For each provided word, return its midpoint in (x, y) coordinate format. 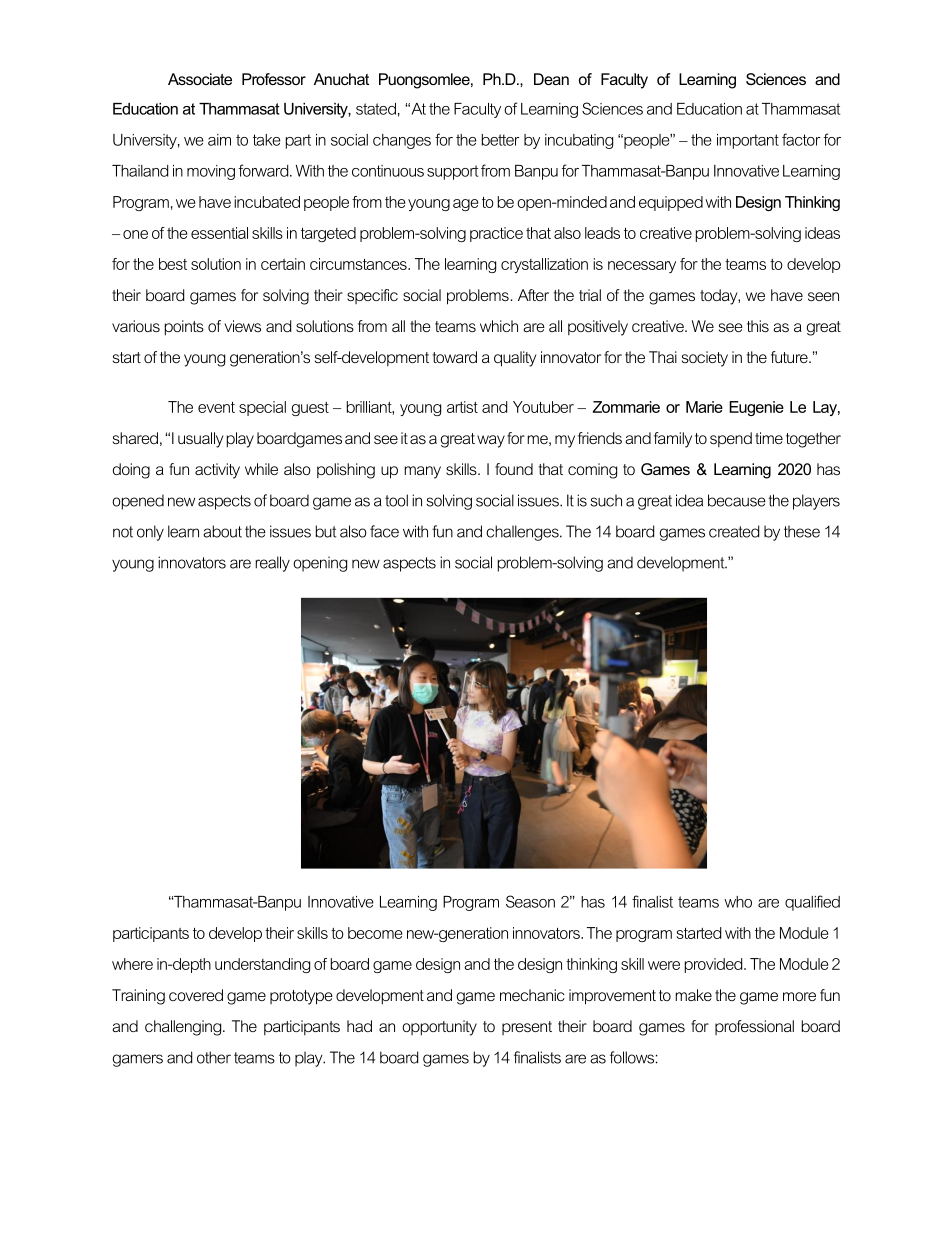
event (216, 407)
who (738, 902)
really (272, 564)
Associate (200, 79)
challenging (184, 1028)
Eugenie (756, 408)
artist (462, 407)
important (748, 141)
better (500, 140)
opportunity (439, 1028)
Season (530, 901)
